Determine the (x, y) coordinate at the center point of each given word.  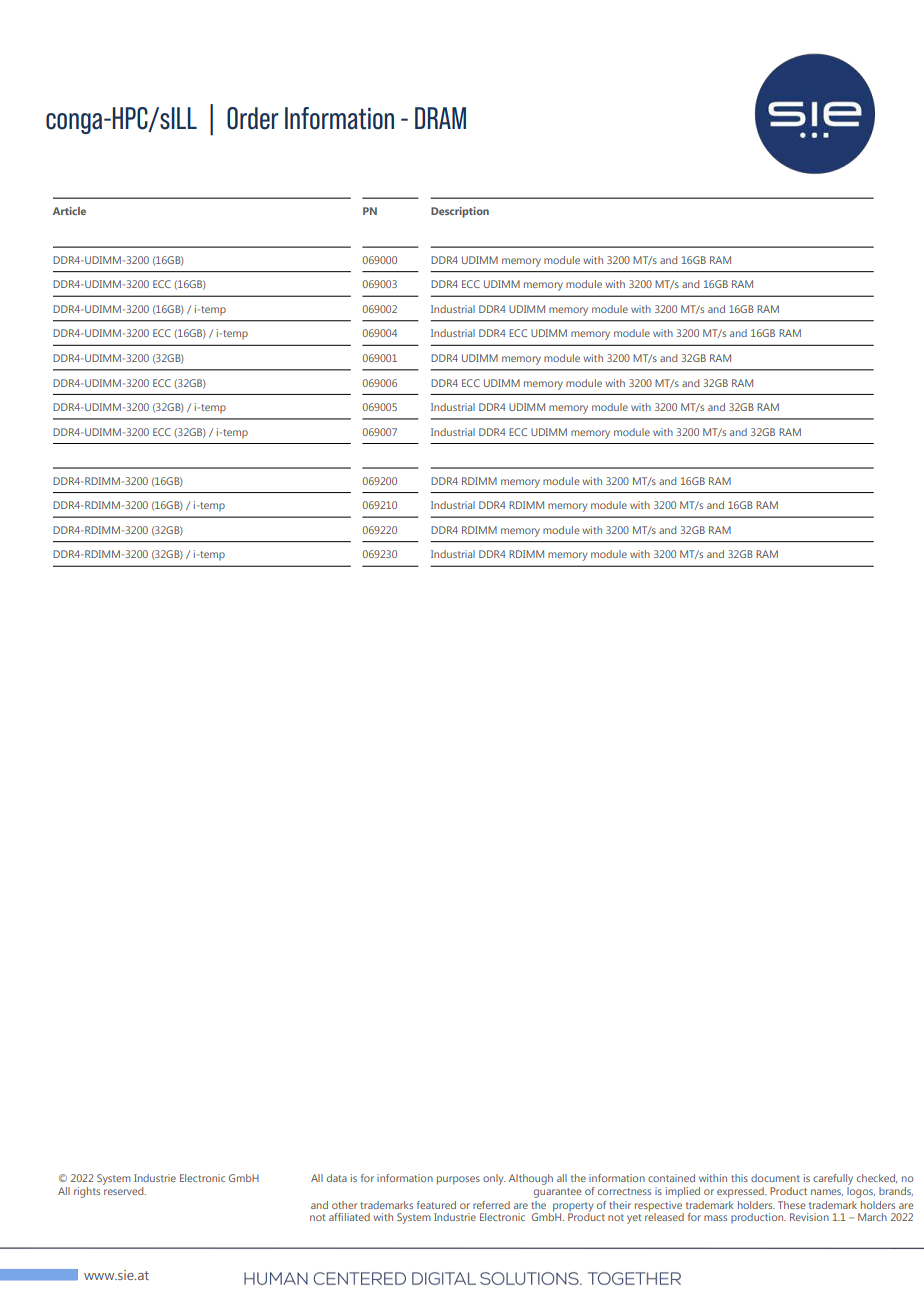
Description (460, 212)
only (494, 1179)
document (775, 1178)
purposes (458, 1180)
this (739, 1178)
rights (87, 1192)
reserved (124, 1189)
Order (253, 118)
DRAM (440, 118)
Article (69, 211)
